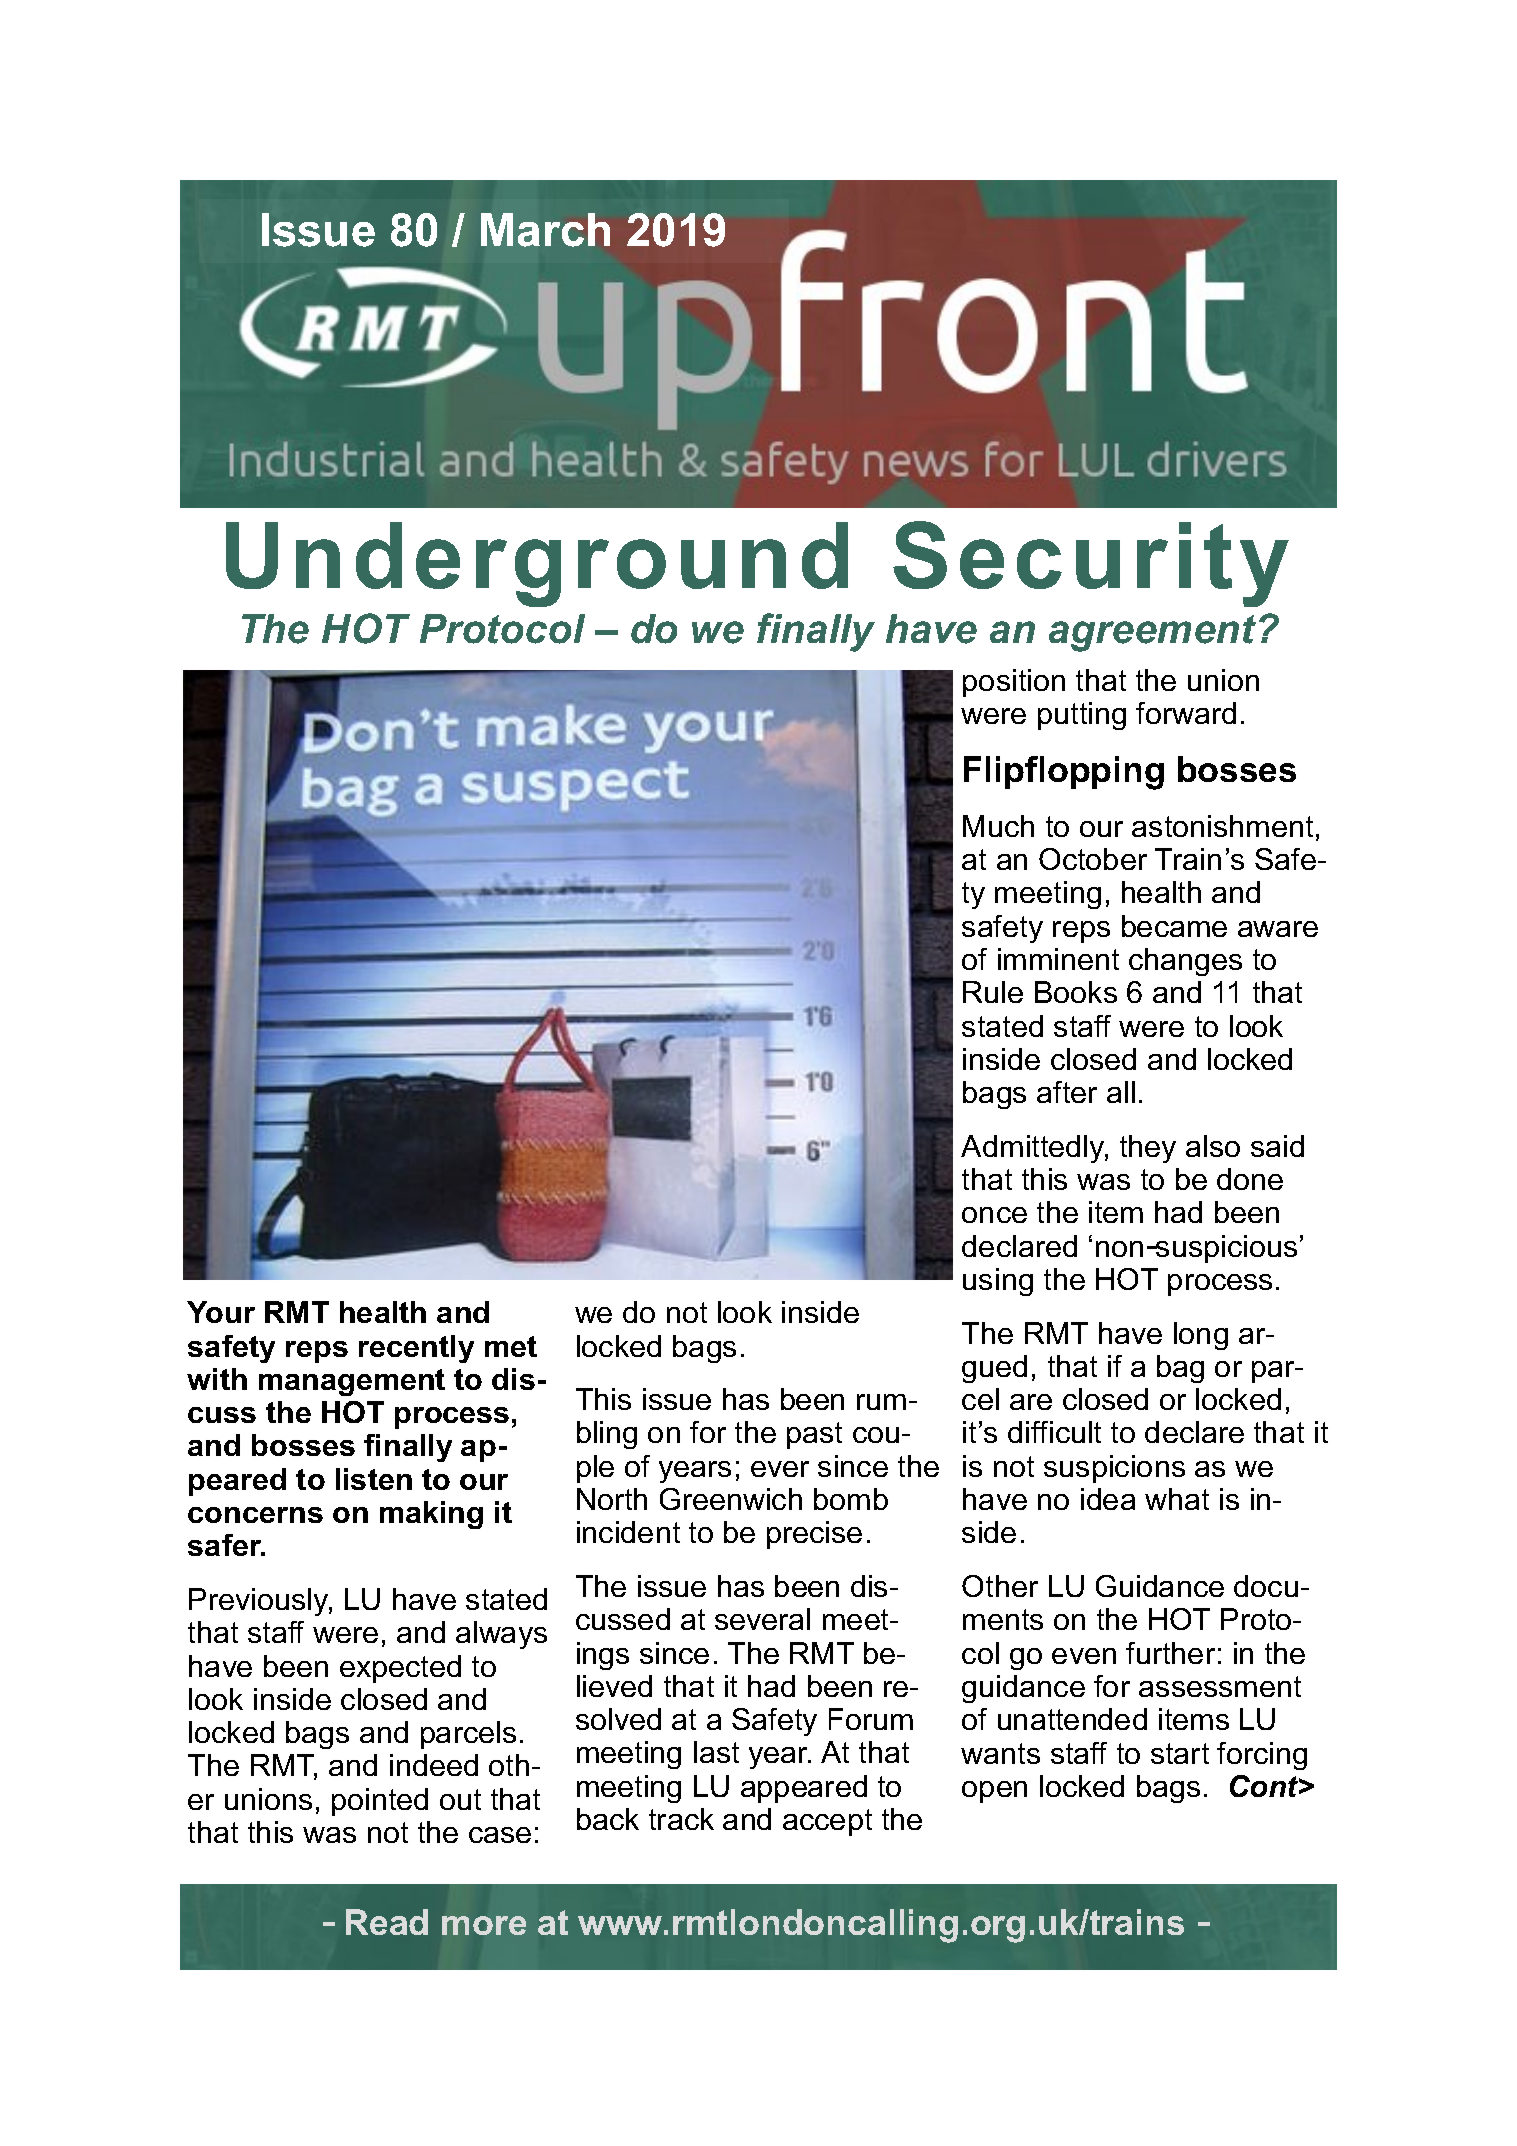  I want to click on Your, so click(221, 1312).
